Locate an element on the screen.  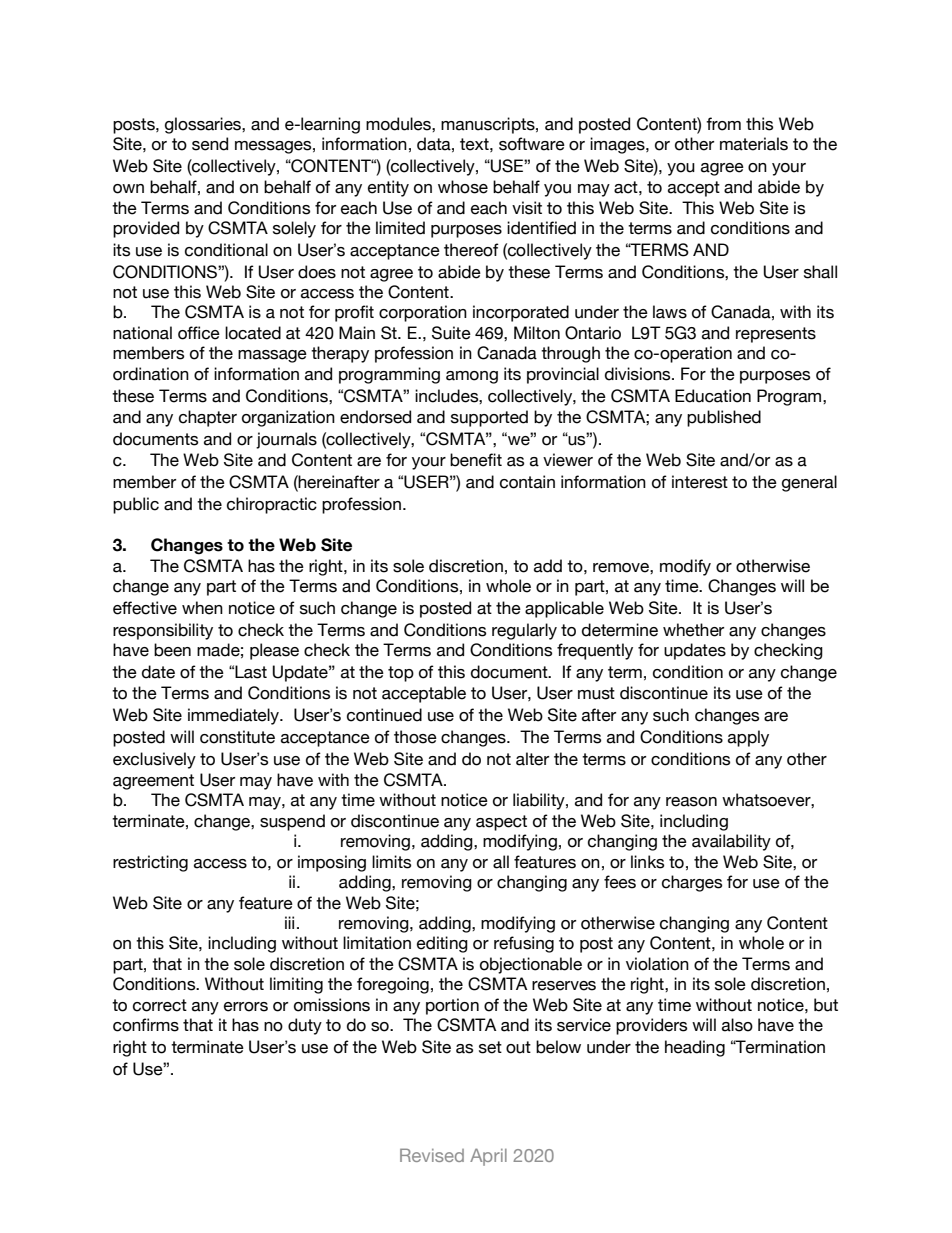
materials is located at coordinates (754, 144).
